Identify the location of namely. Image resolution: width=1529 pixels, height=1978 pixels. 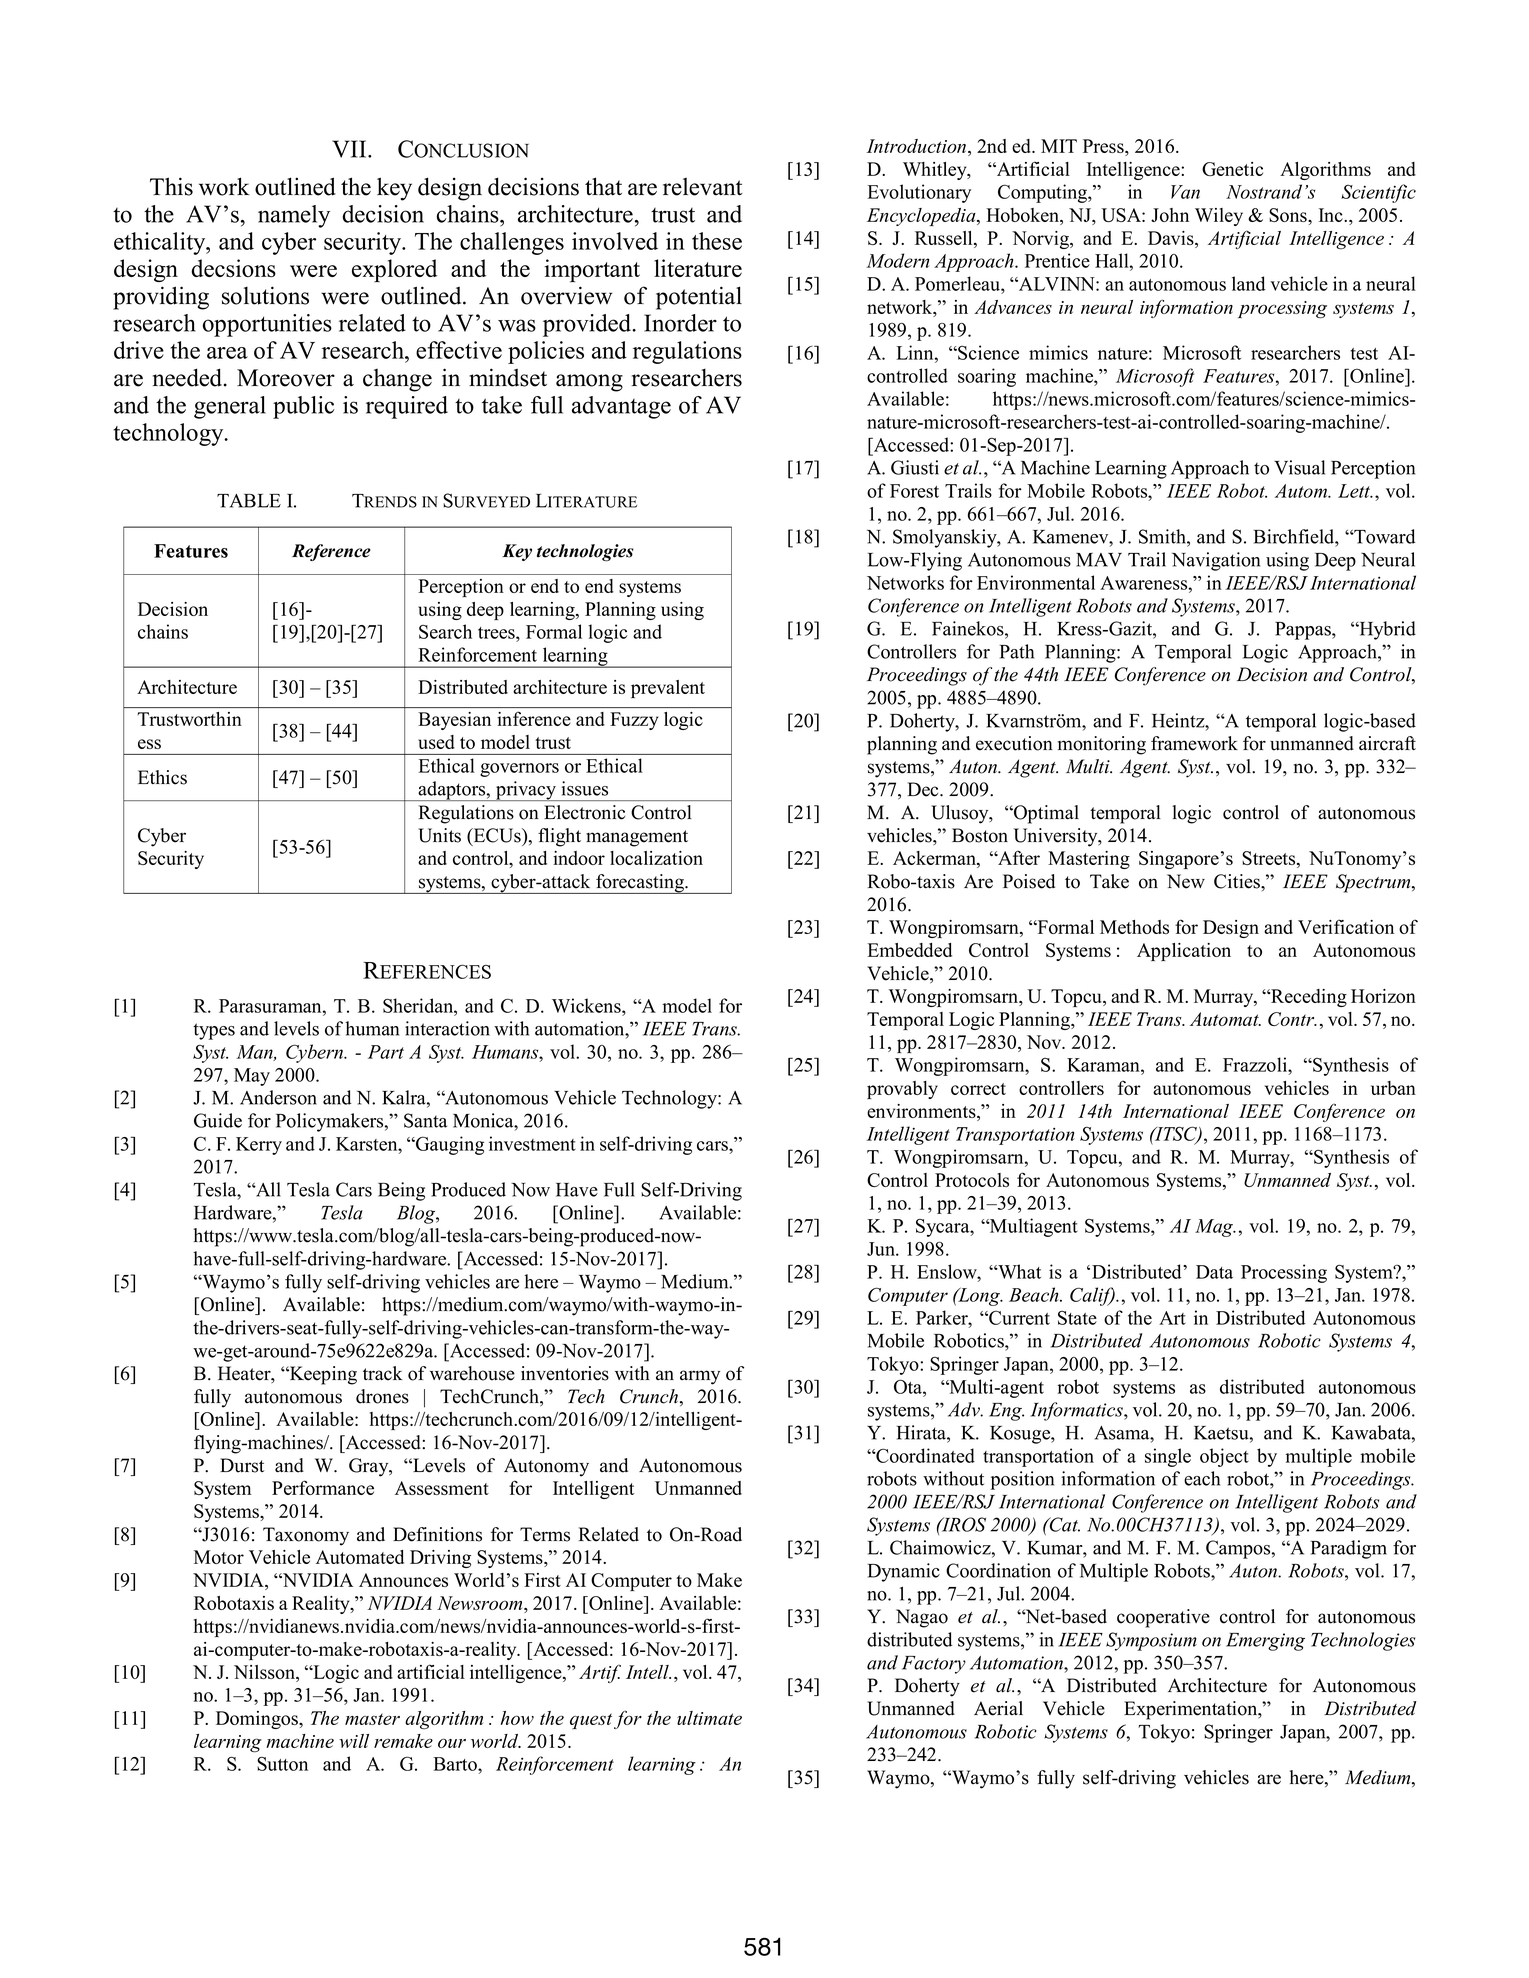
(294, 216).
